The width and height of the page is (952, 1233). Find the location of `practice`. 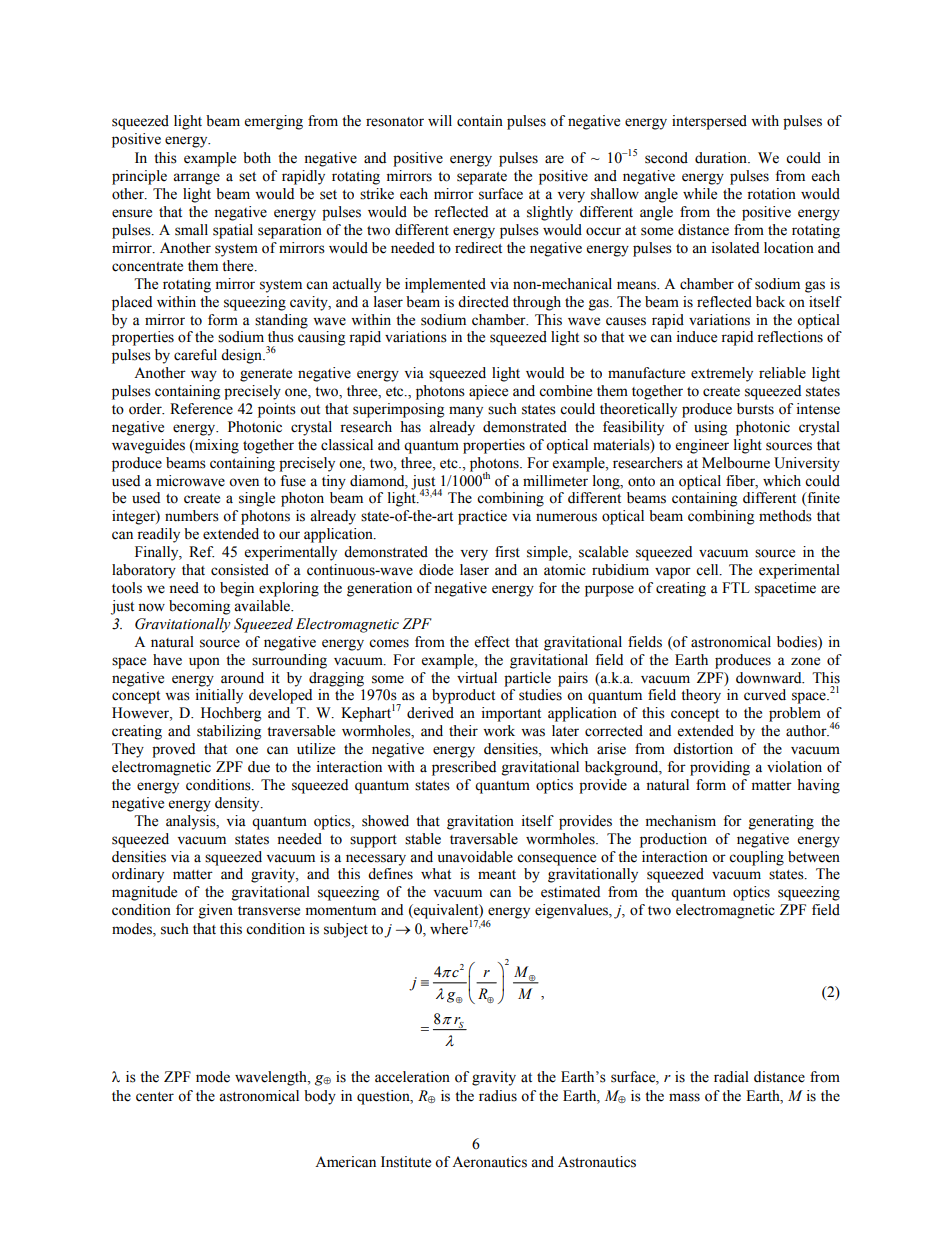

practice is located at coordinates (482, 517).
